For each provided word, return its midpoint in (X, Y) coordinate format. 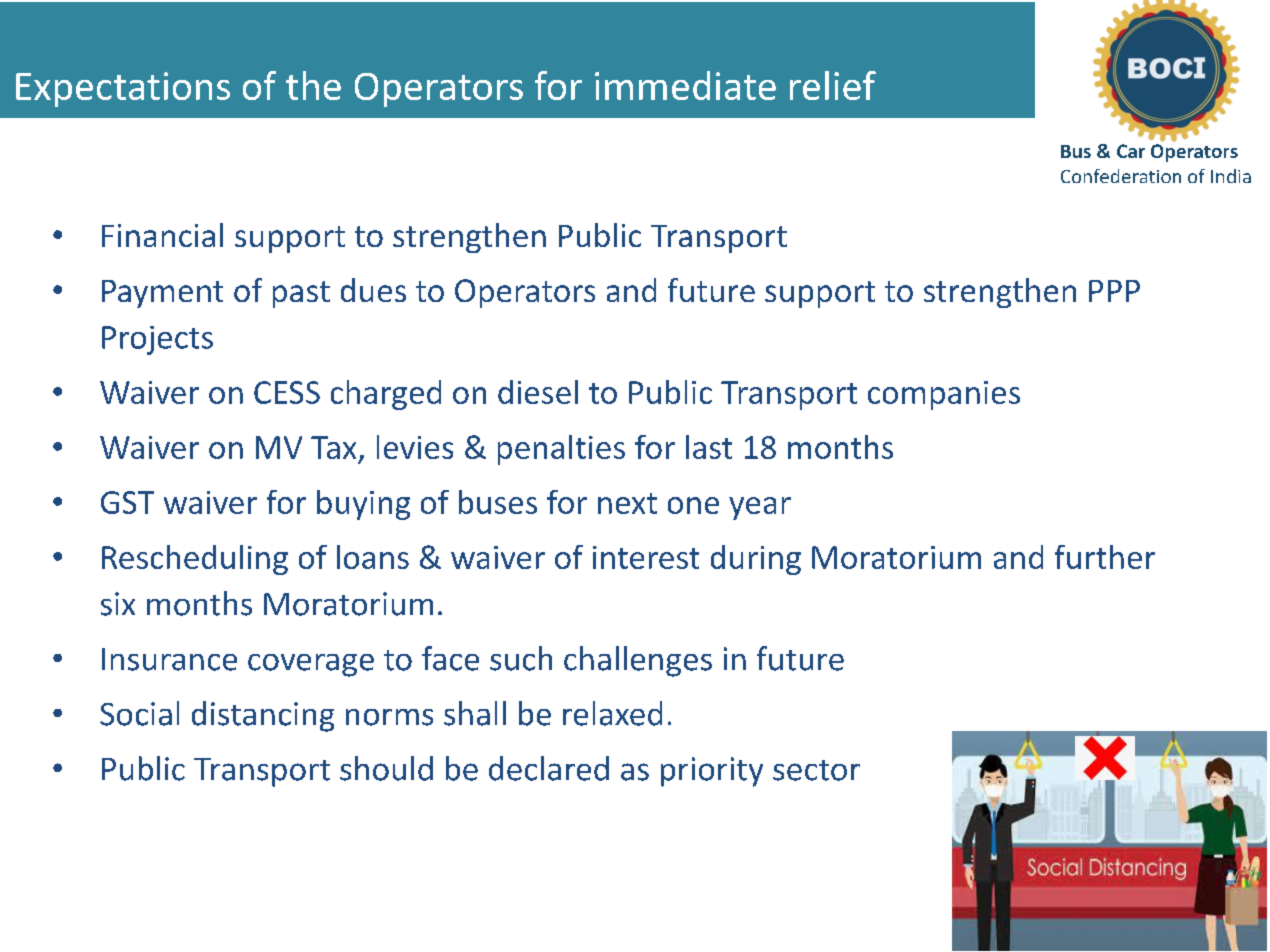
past (301, 294)
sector (816, 770)
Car (1131, 151)
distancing (263, 716)
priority (712, 772)
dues (373, 290)
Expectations (123, 89)
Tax (333, 447)
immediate (685, 85)
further (1105, 557)
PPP (1114, 291)
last (709, 447)
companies (944, 395)
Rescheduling (195, 560)
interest (646, 557)
